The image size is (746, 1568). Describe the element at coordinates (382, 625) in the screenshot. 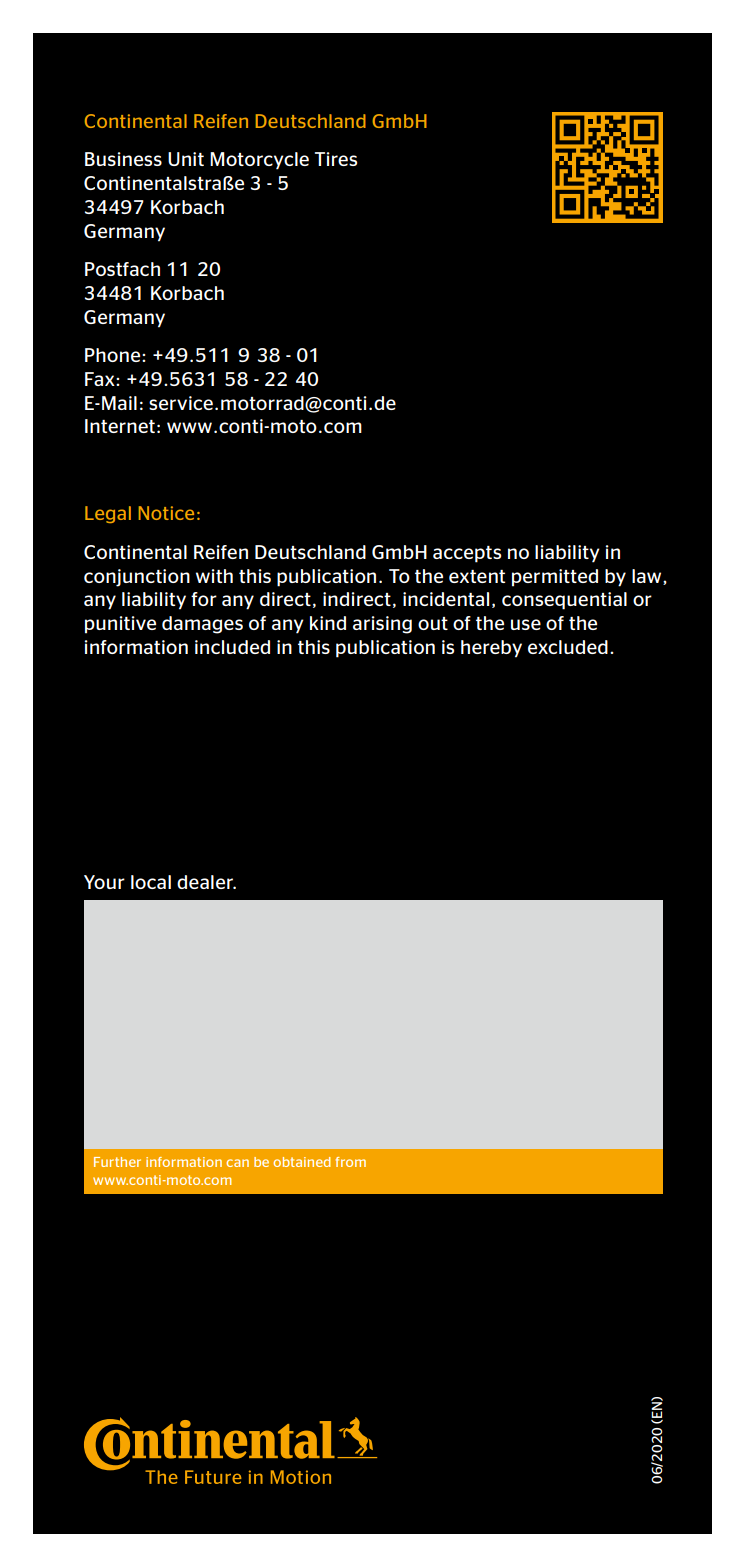

I see `arising` at that location.
